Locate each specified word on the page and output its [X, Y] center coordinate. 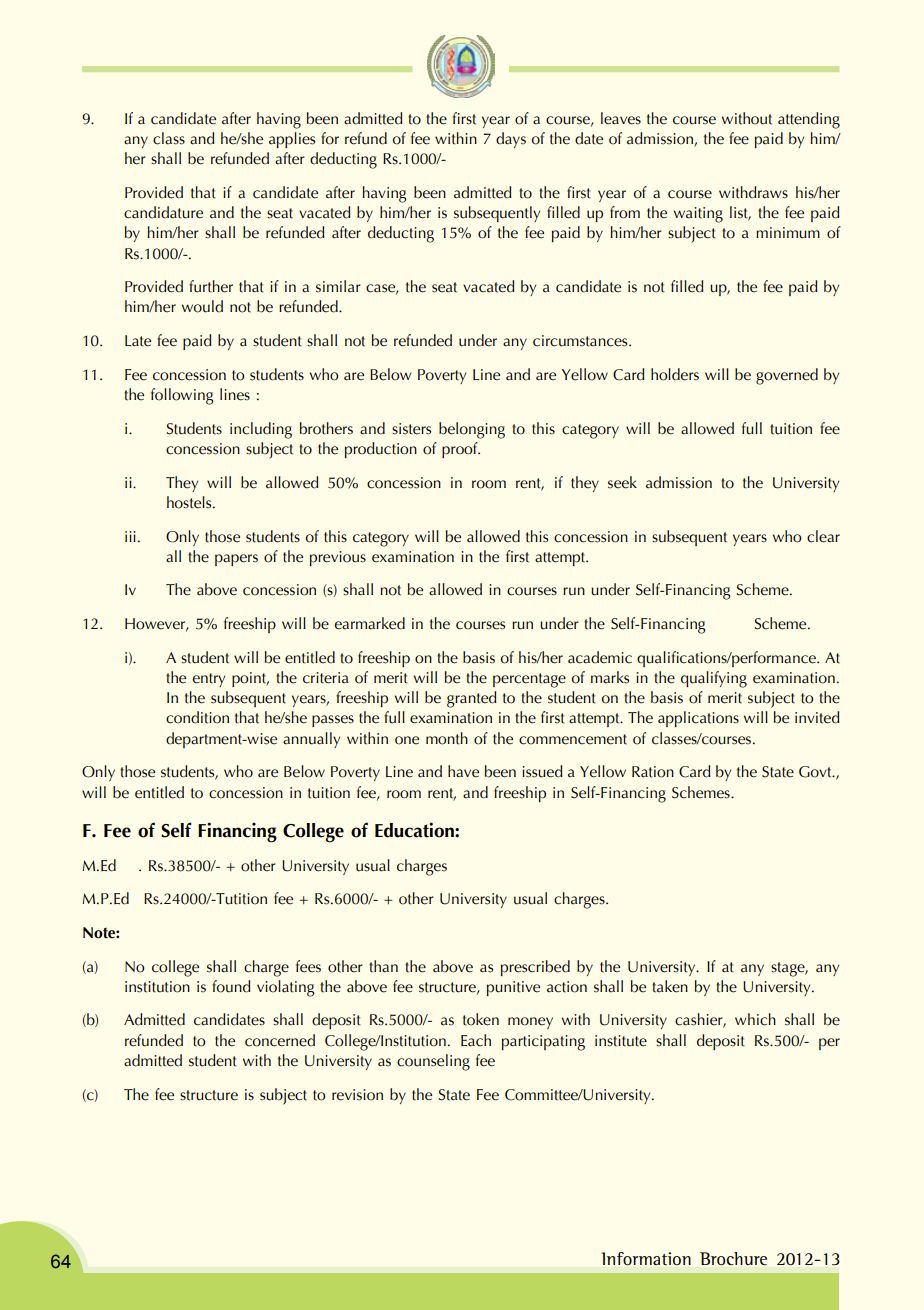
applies [292, 140]
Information [646, 1258]
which [755, 1019]
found [231, 986]
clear [823, 536]
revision [357, 1095]
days [511, 140]
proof [461, 450]
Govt [816, 772]
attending [809, 120]
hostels [190, 502]
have [463, 771]
